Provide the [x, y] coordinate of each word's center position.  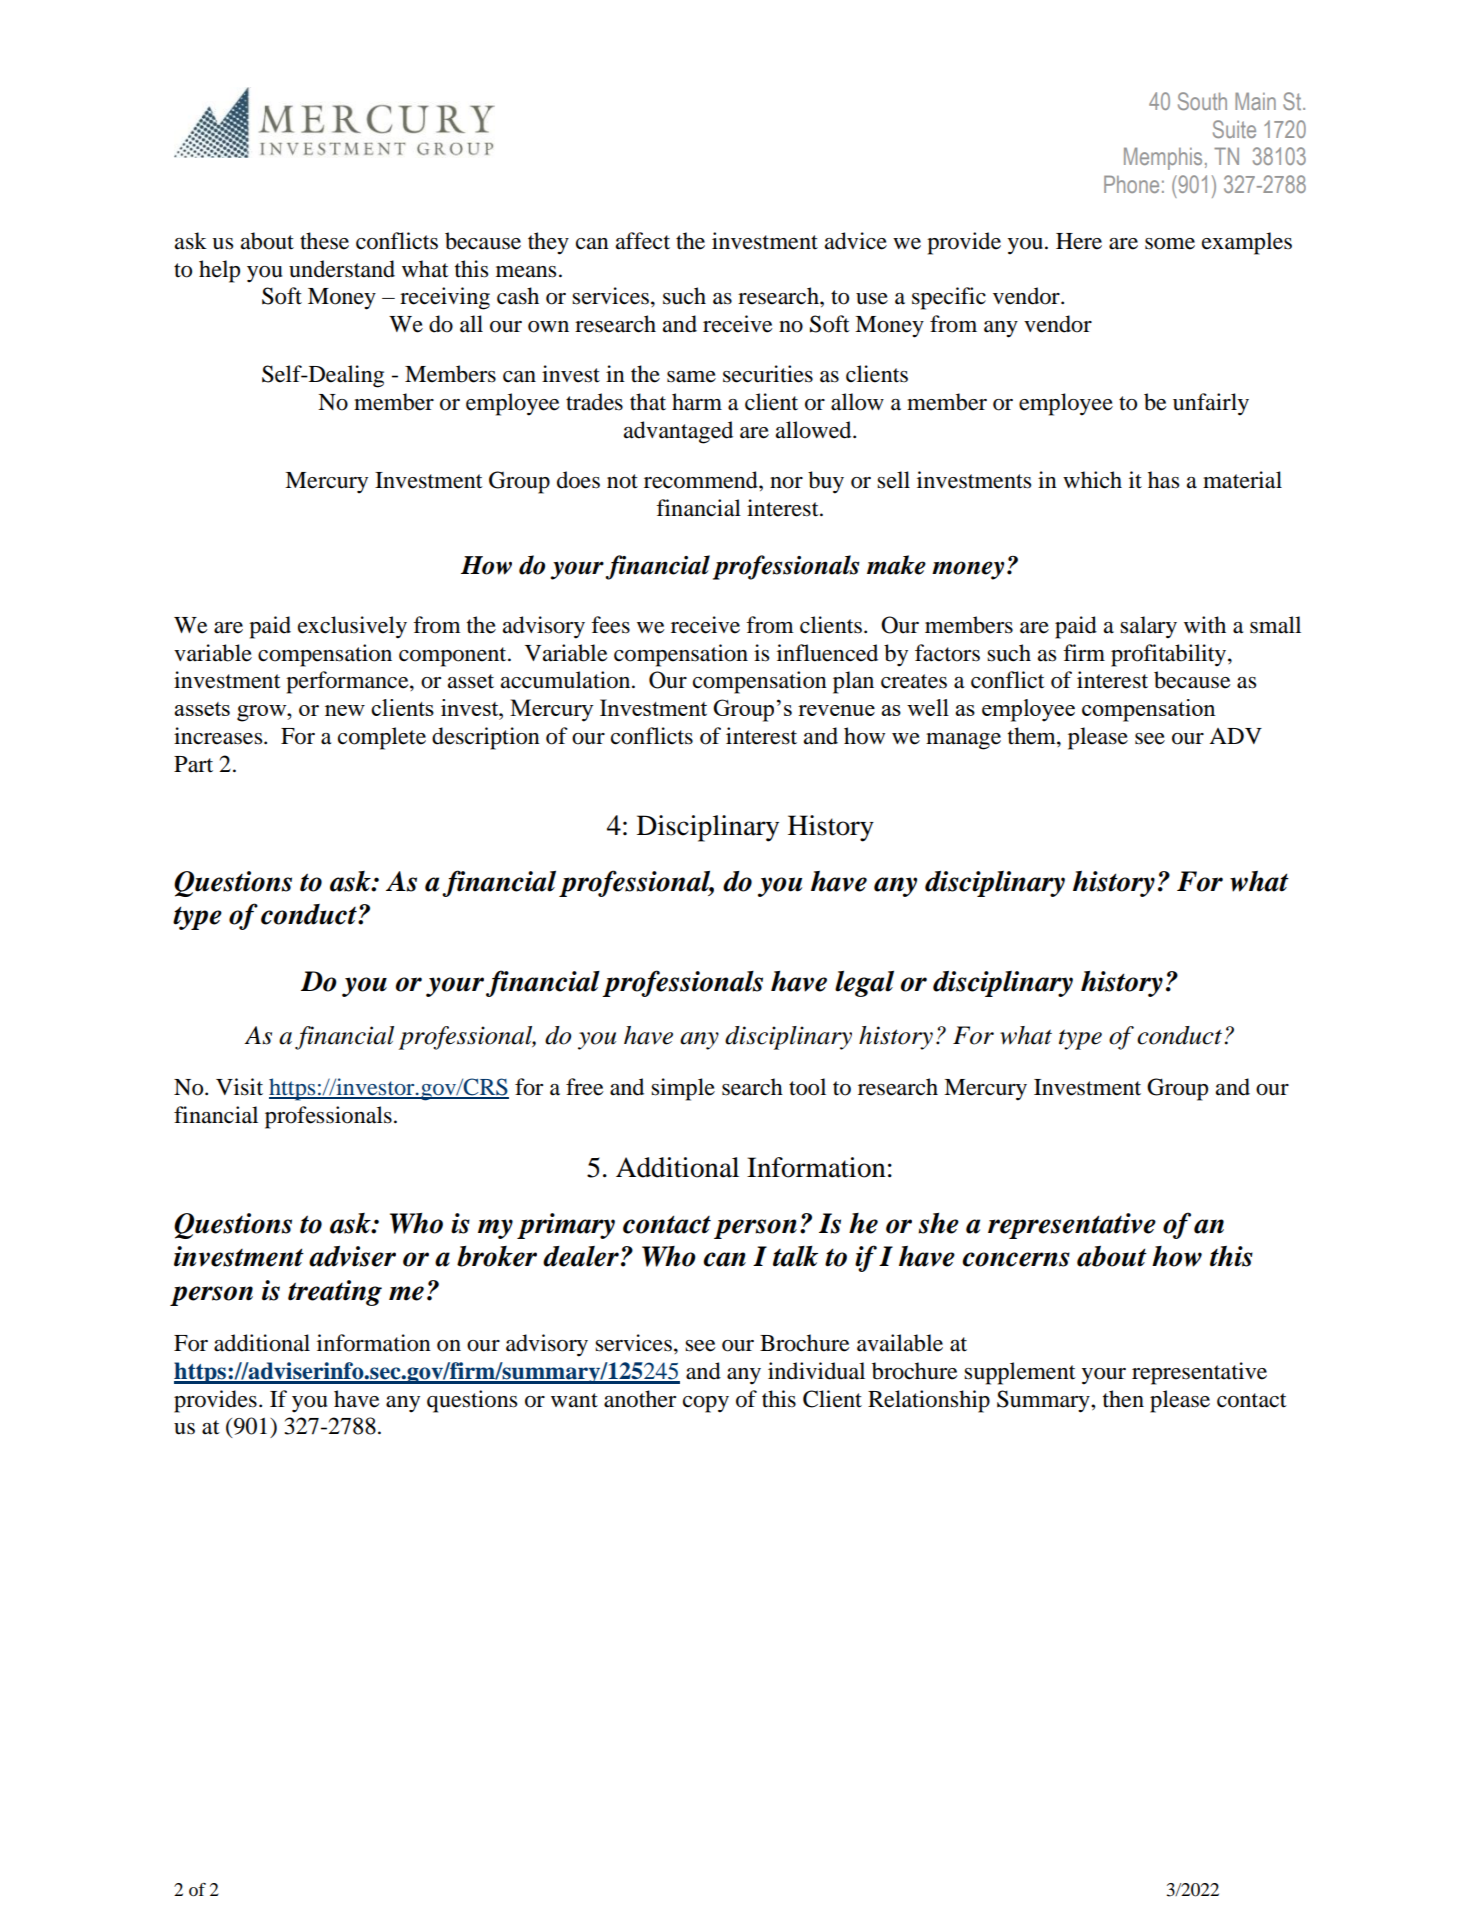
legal [864, 984]
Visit [239, 1087]
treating [335, 1293]
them [1033, 736]
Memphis [1163, 158]
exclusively [352, 627]
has [1163, 480]
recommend [702, 480]
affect [643, 241]
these [324, 241]
